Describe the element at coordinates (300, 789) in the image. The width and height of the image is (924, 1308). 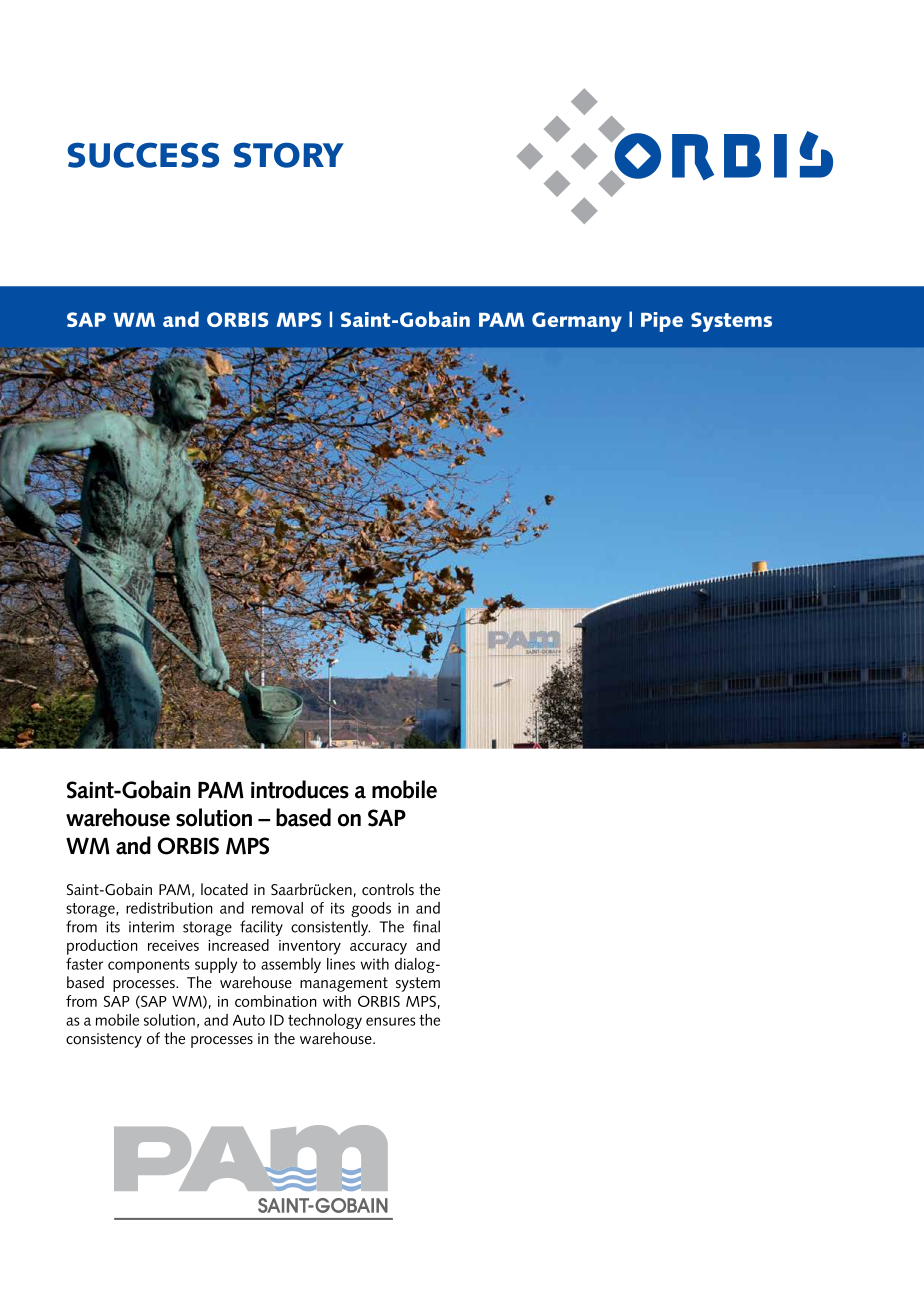
I see `introduces` at that location.
